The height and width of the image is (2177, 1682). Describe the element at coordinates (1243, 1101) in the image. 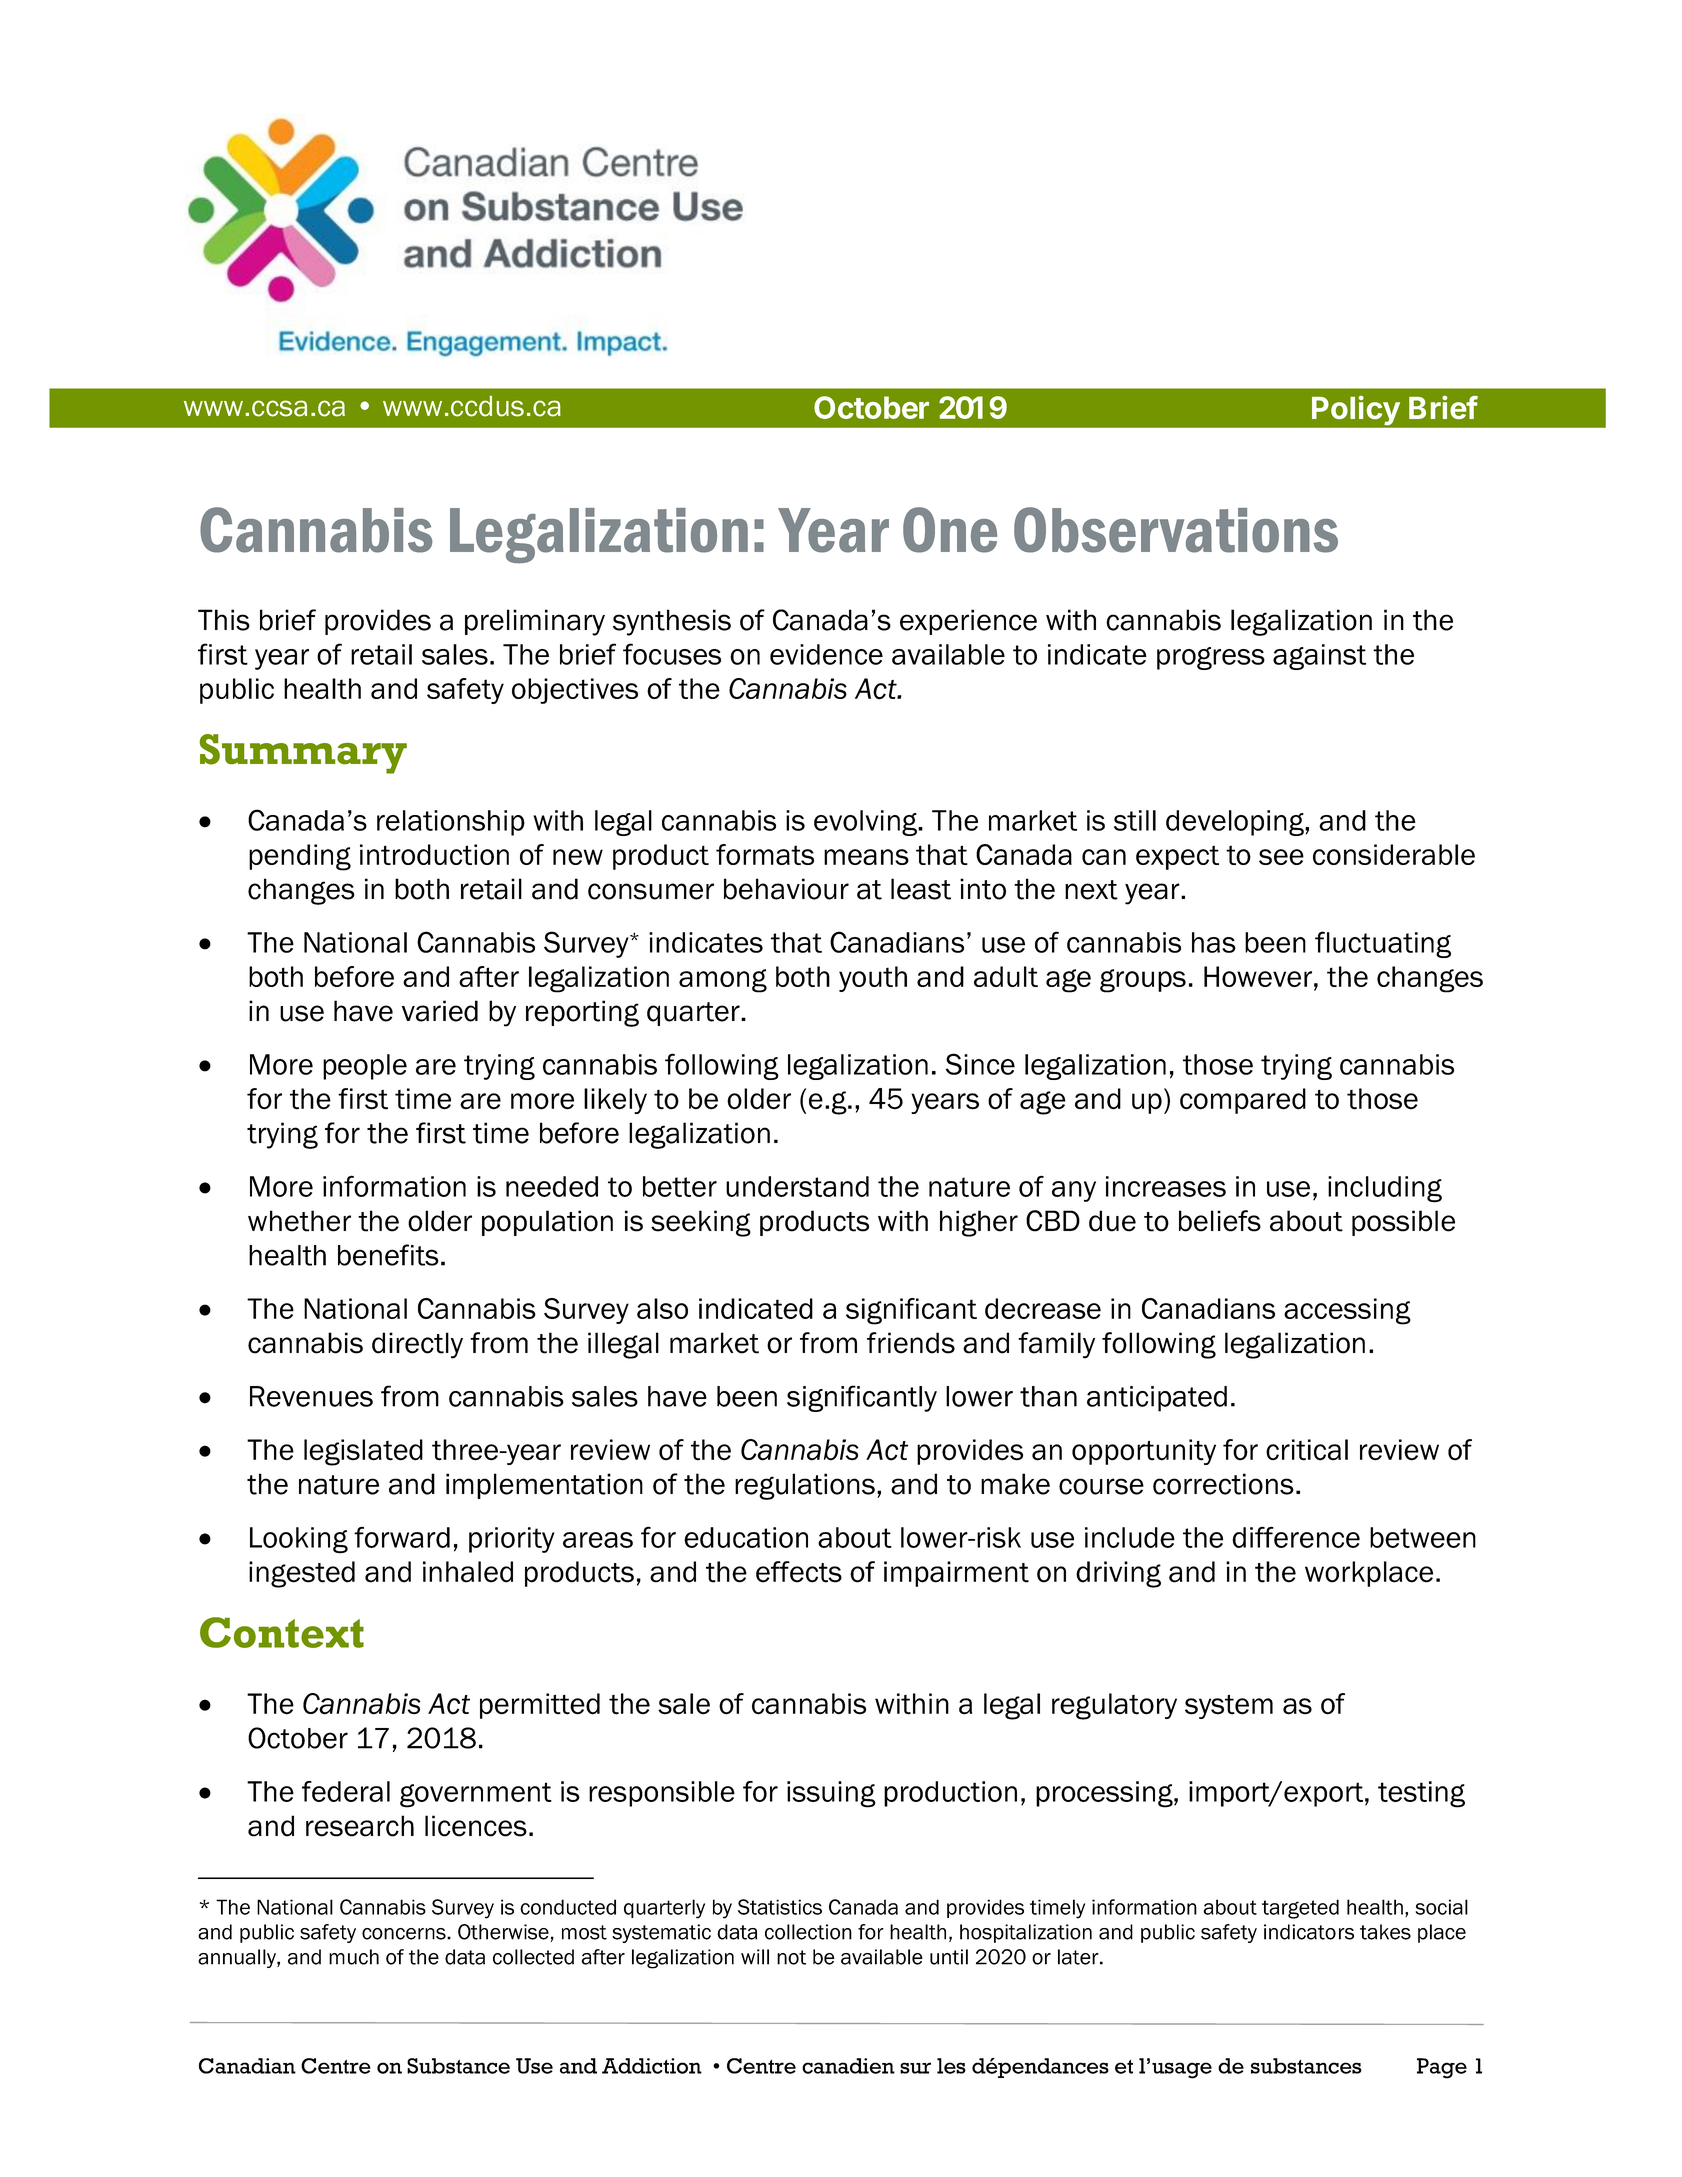

I see `compared` at that location.
